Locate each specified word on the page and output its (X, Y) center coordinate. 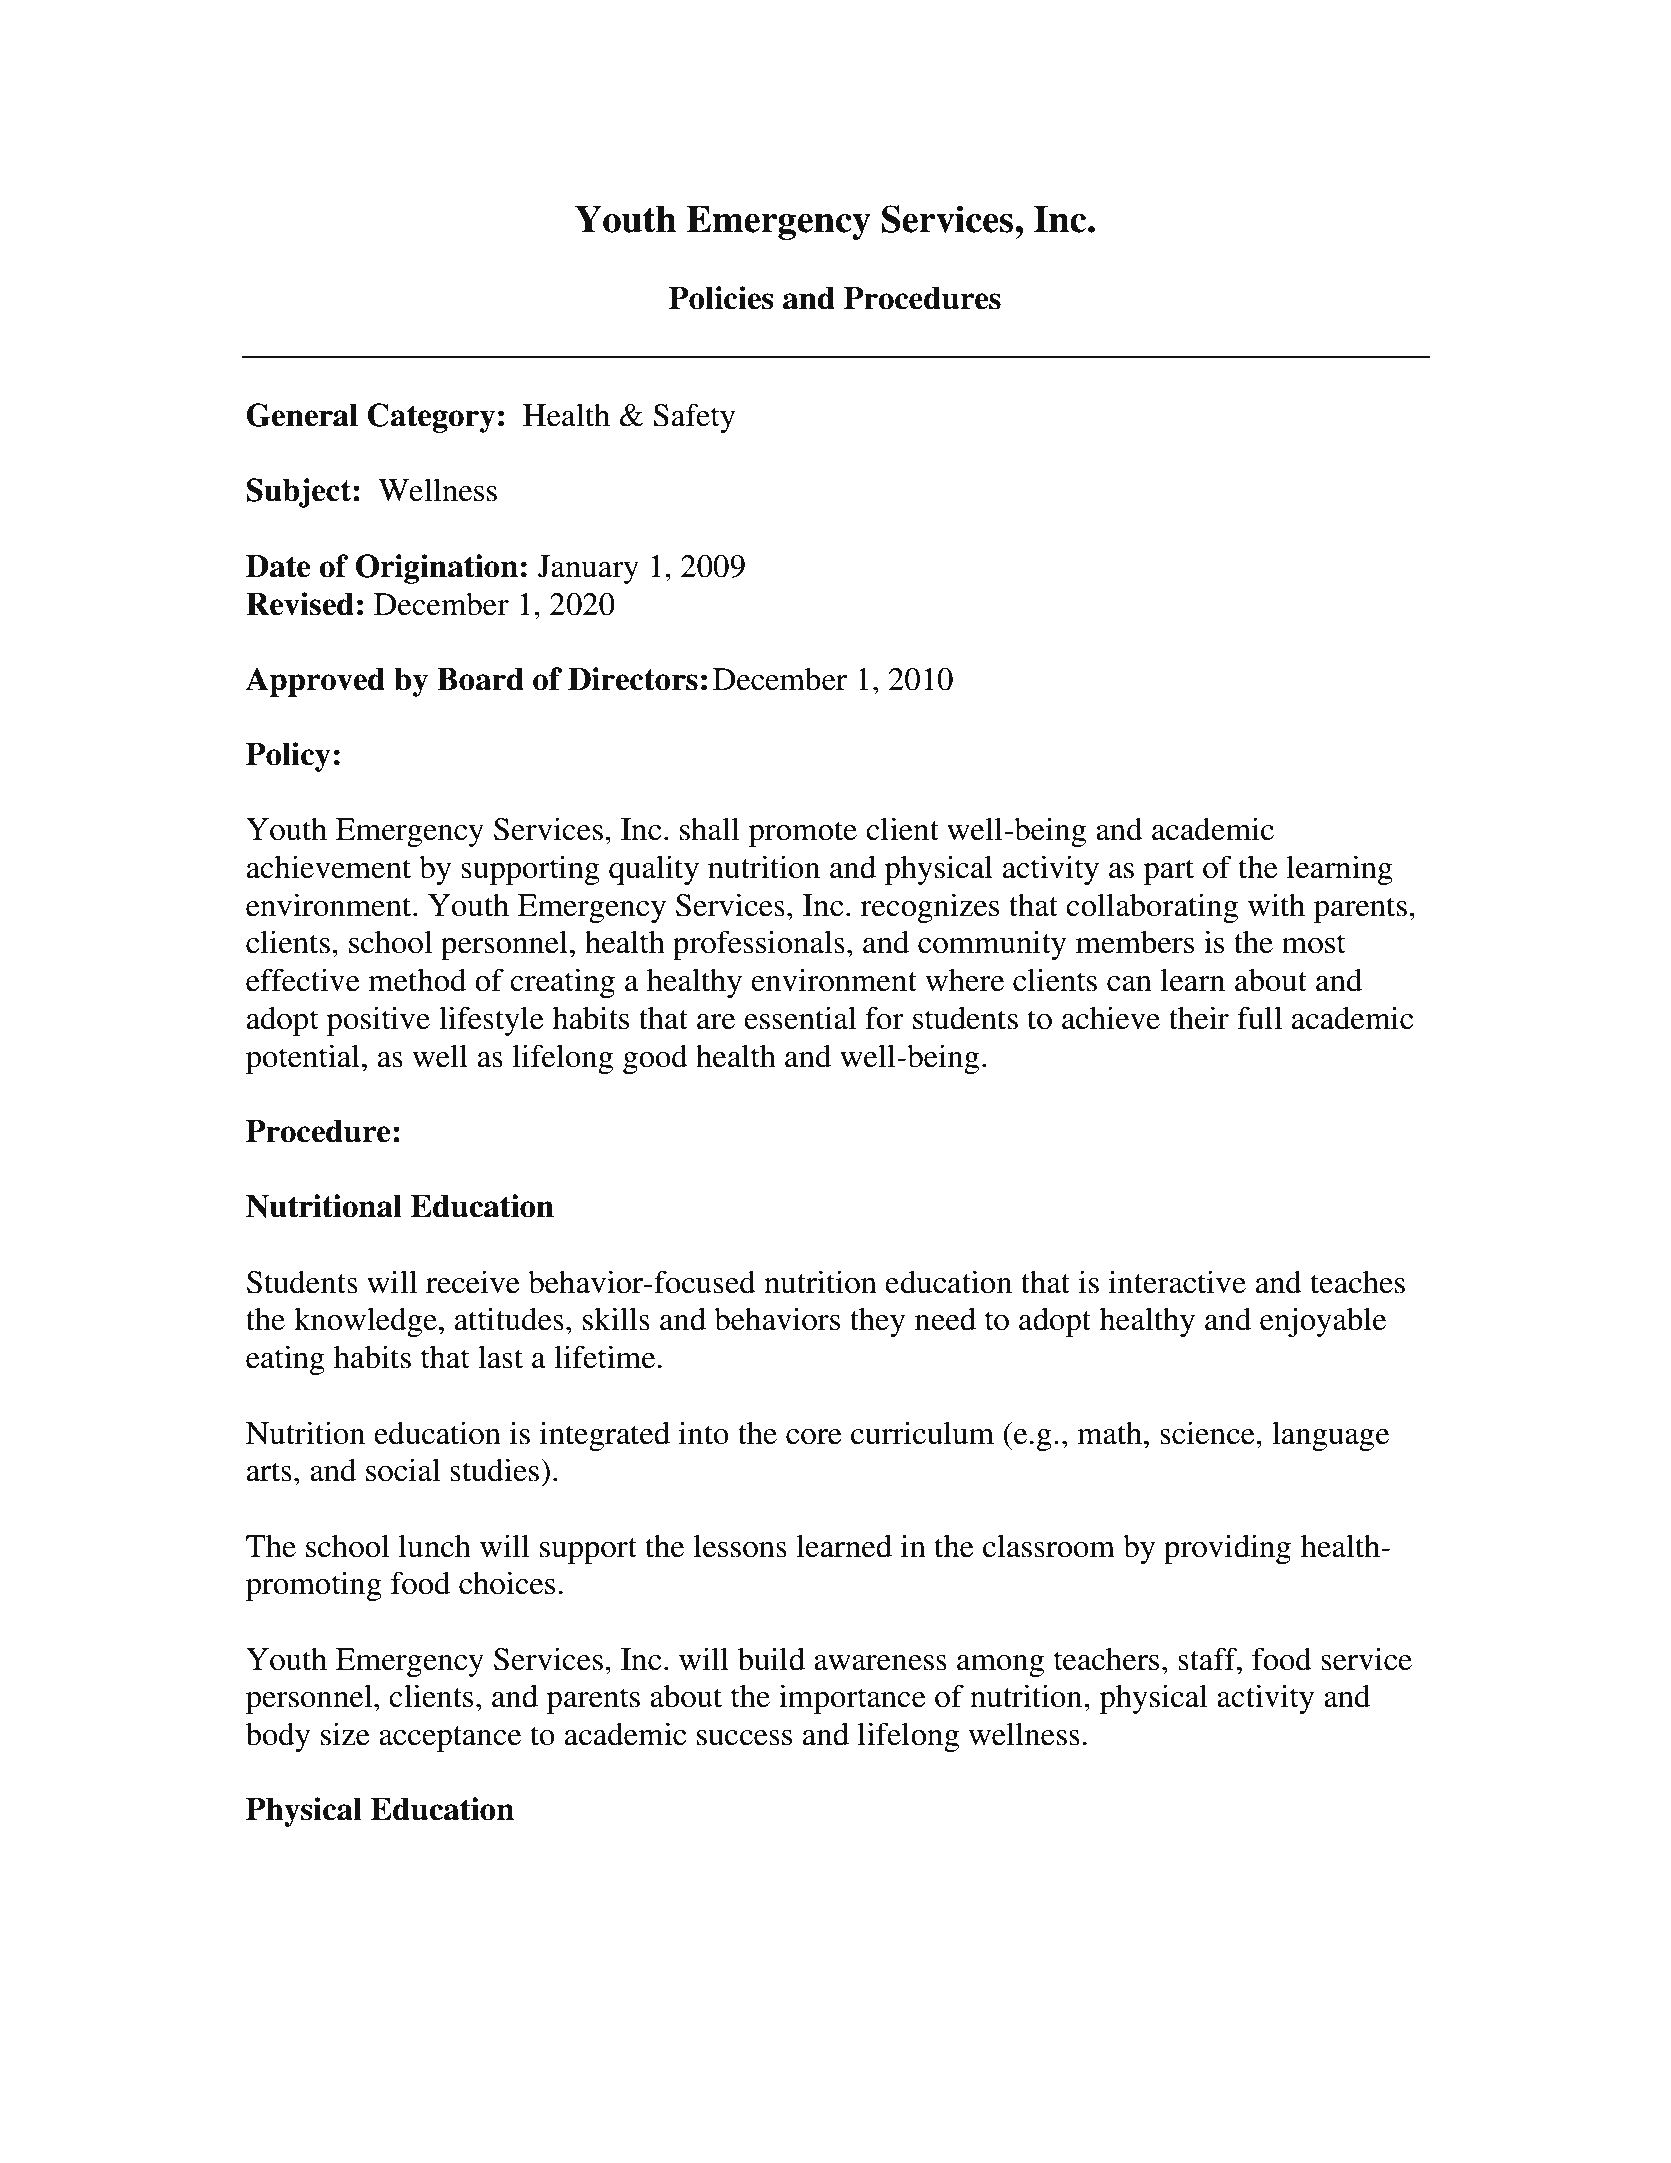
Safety (694, 418)
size (345, 1734)
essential (800, 1018)
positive (378, 1021)
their (1199, 1018)
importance (852, 1699)
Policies (721, 298)
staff (1208, 1659)
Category (431, 418)
